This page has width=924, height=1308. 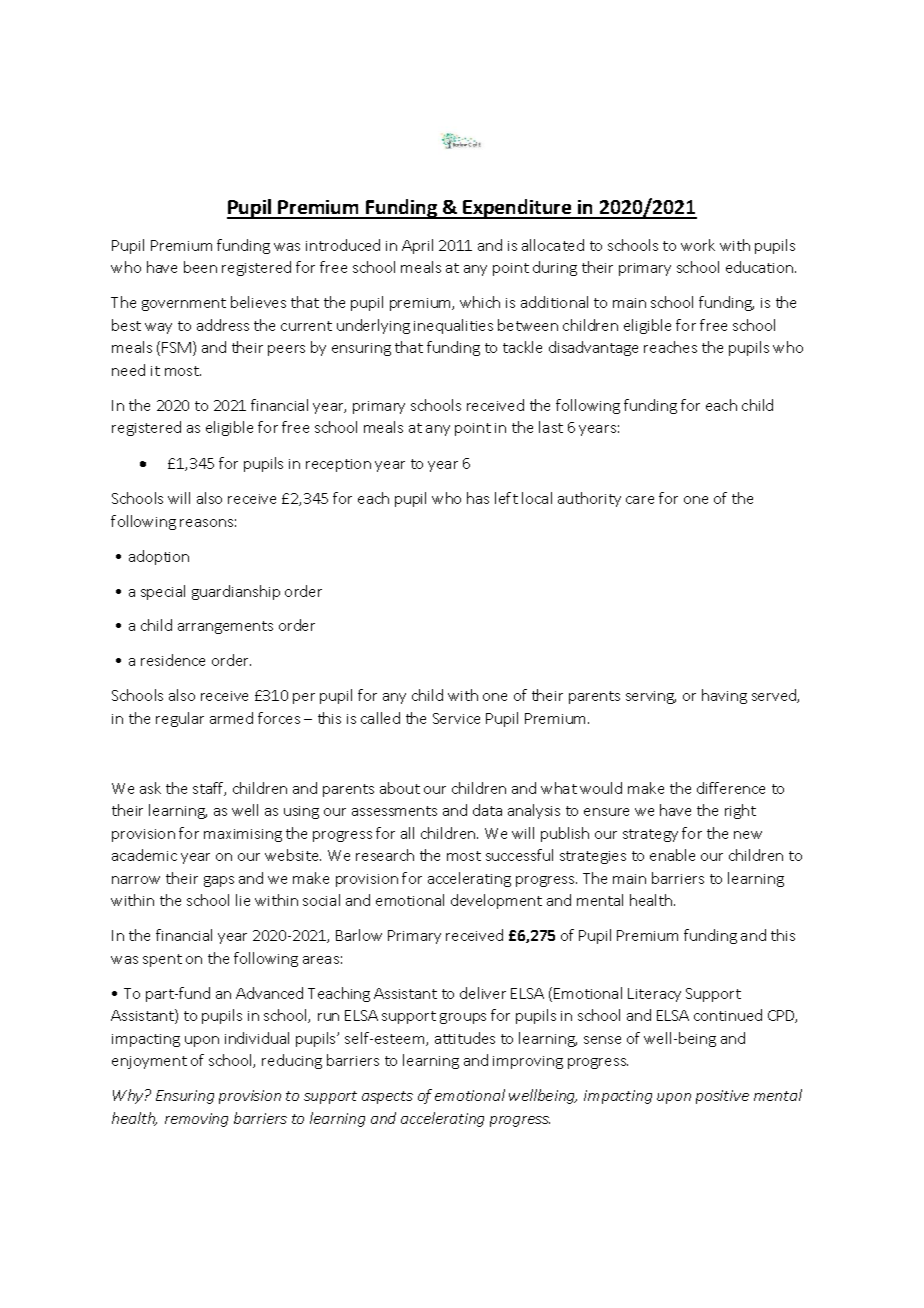 What do you see at coordinates (196, 1120) in the page?
I see `removing` at bounding box center [196, 1120].
